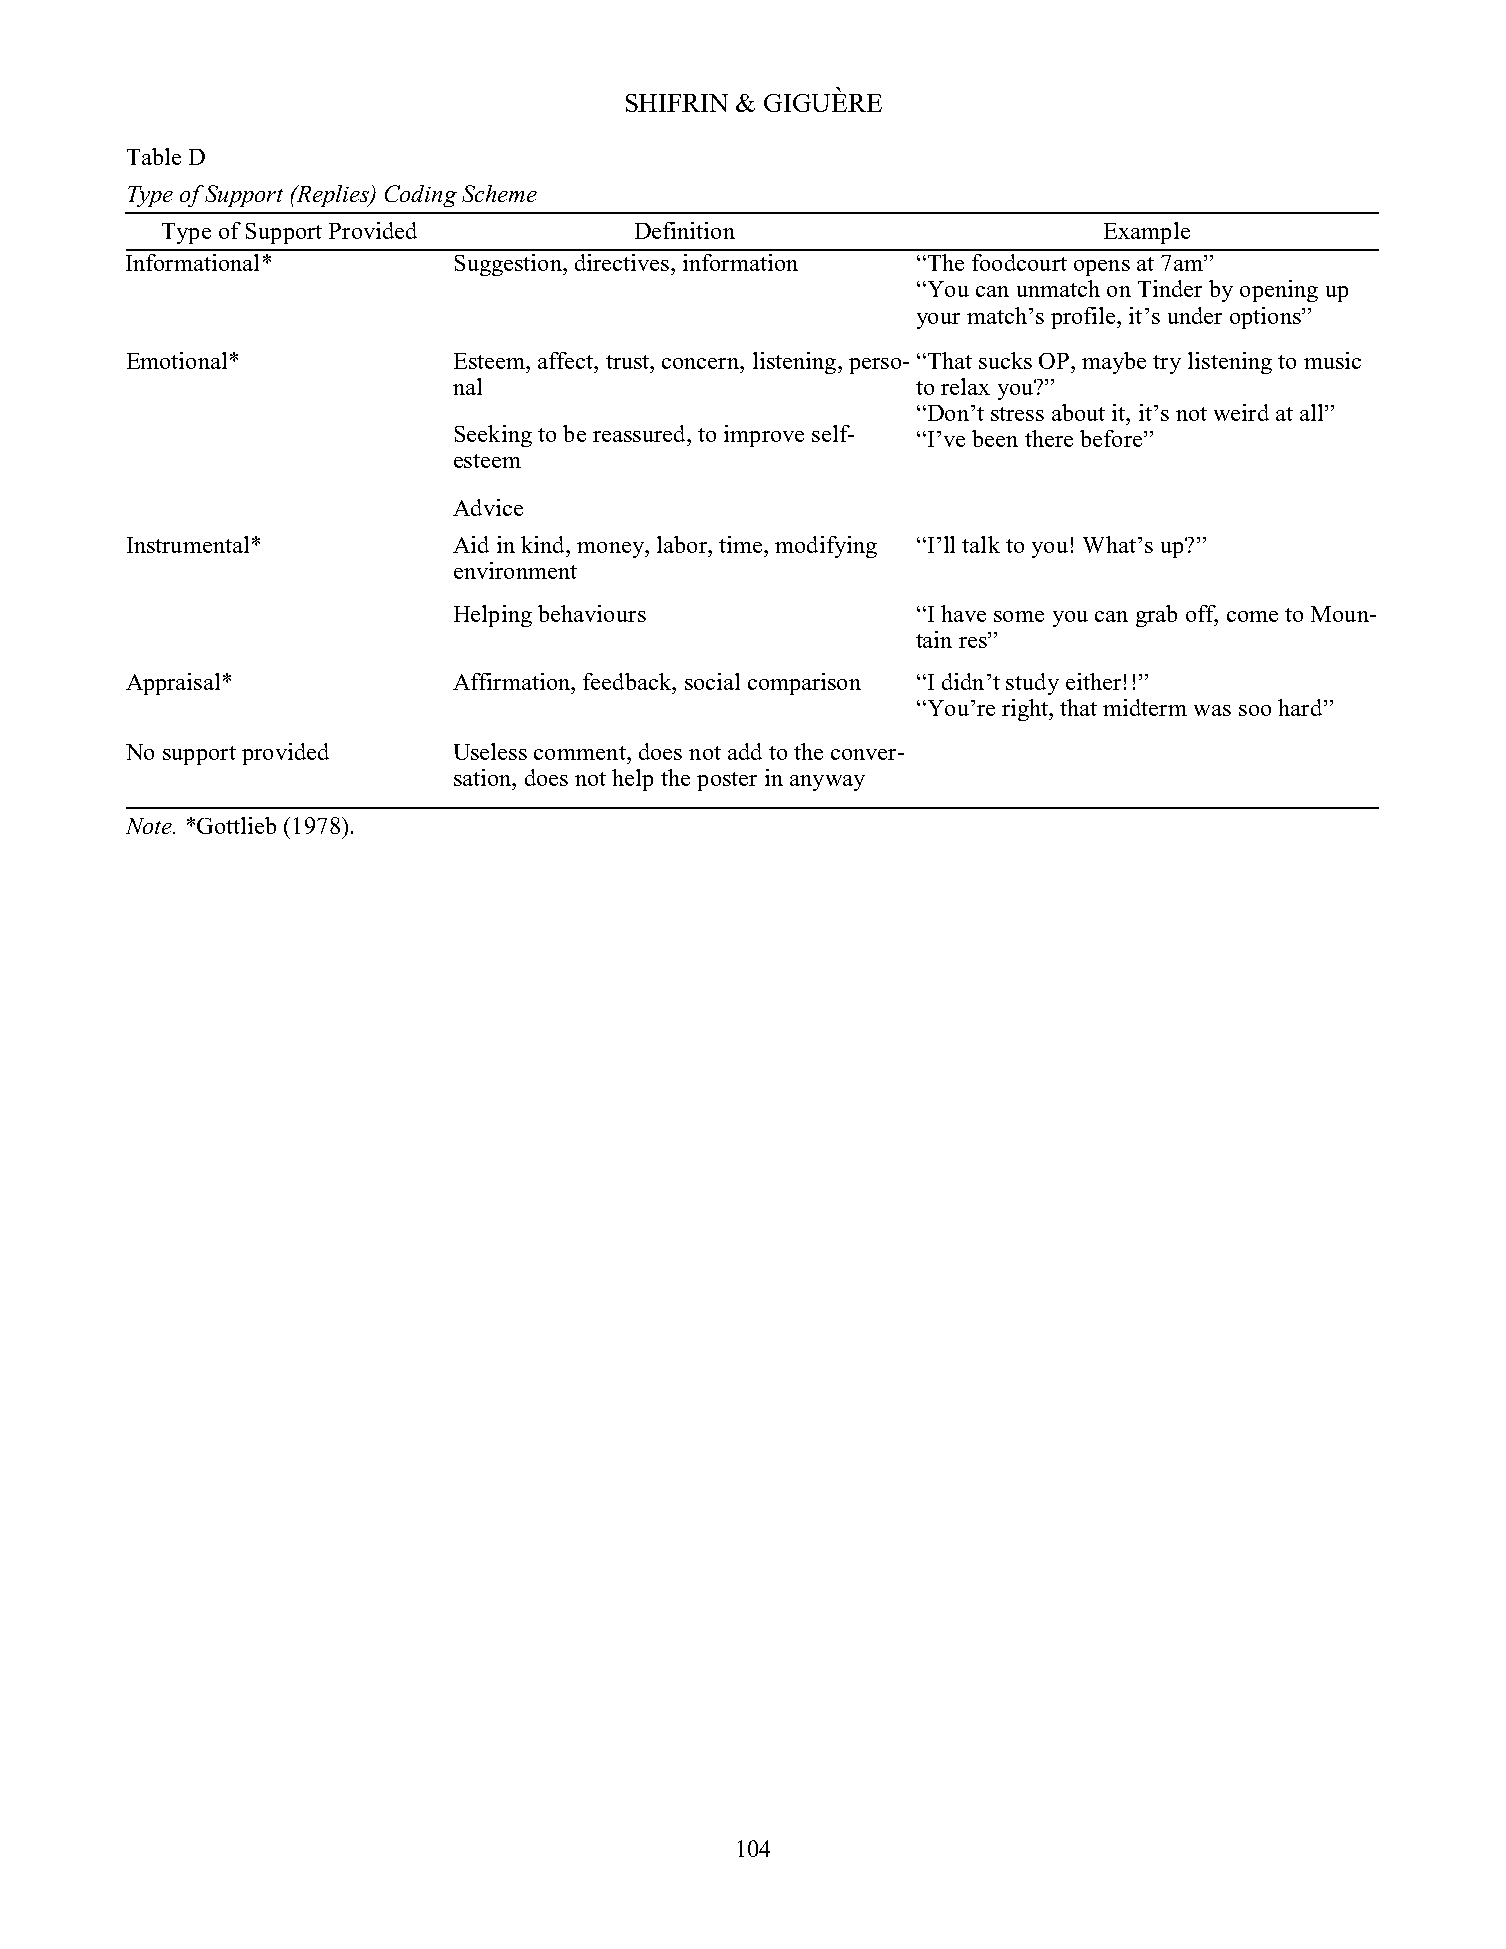  I want to click on Seeking, so click(493, 436).
